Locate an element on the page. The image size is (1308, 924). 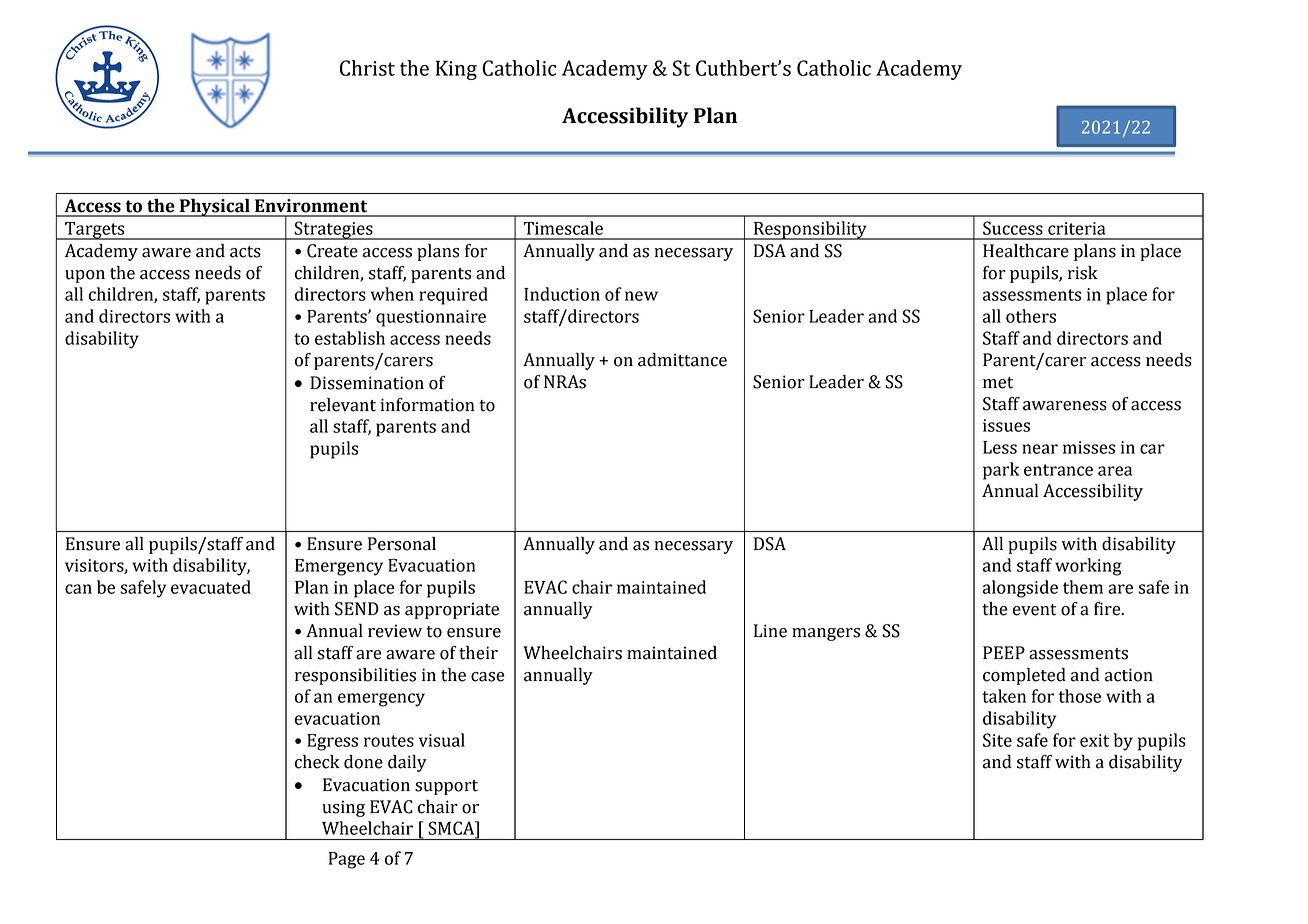
Christ is located at coordinates (367, 68).
